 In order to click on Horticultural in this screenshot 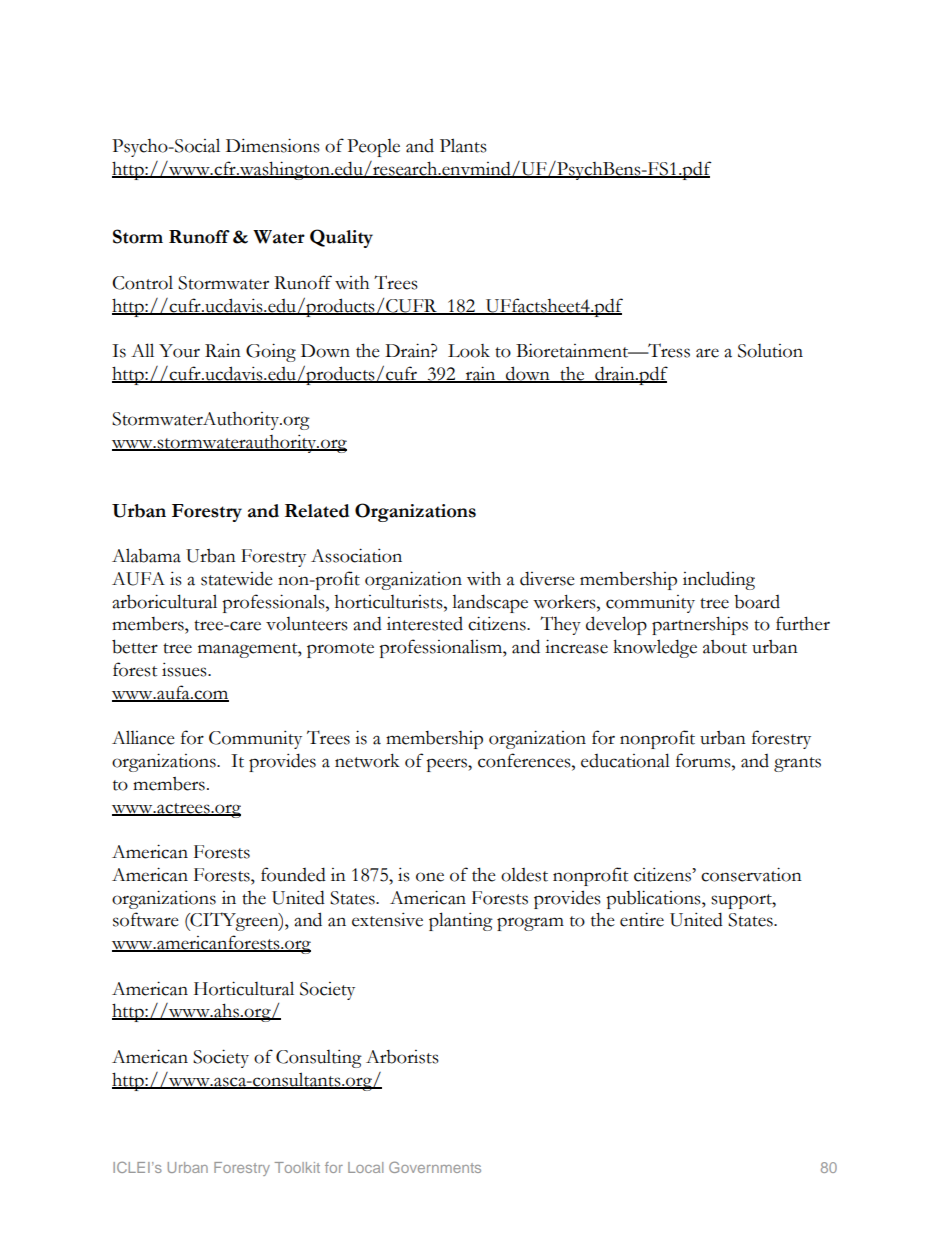, I will do `click(244, 988)`.
